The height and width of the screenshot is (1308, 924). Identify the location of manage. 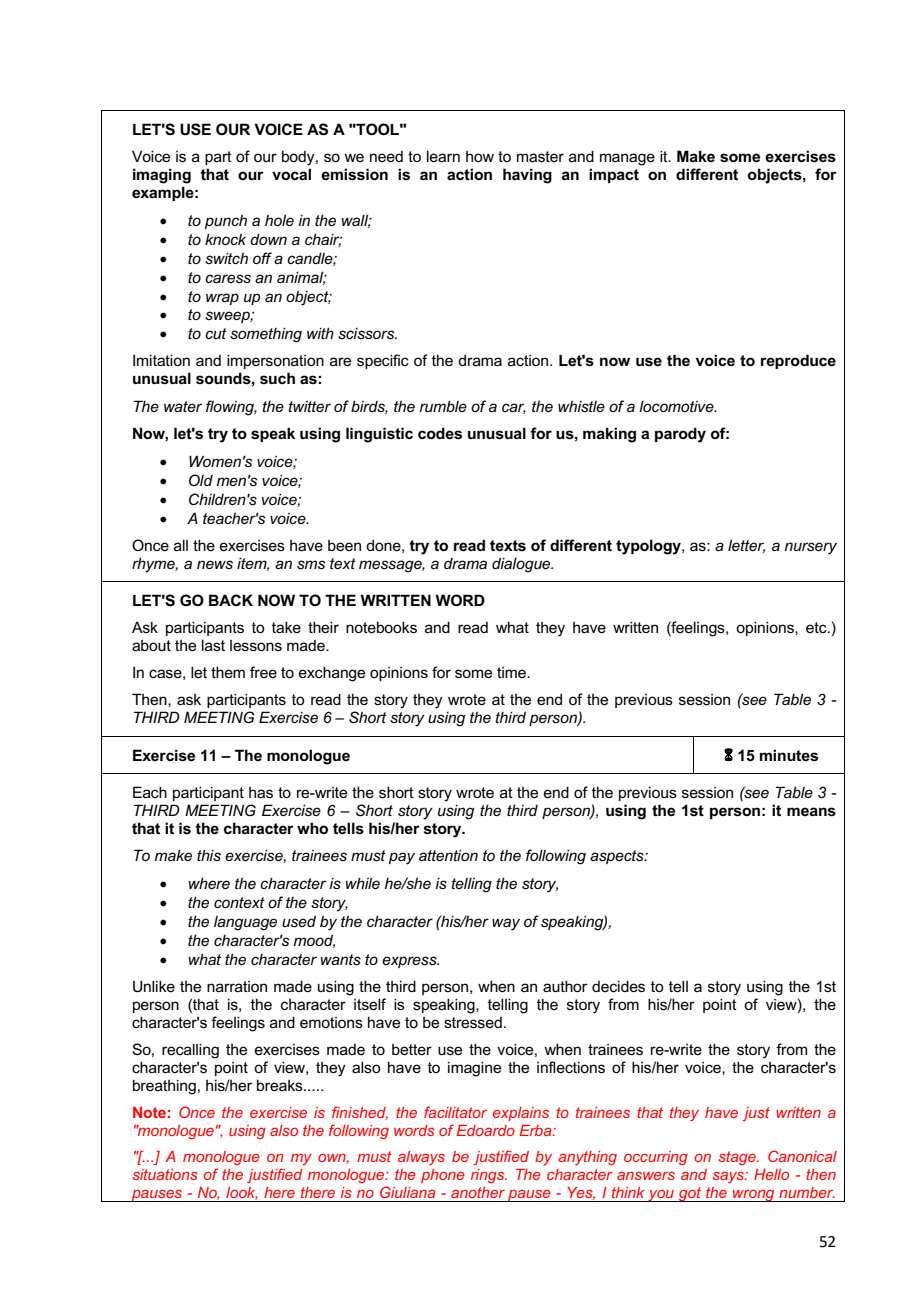
(627, 159).
